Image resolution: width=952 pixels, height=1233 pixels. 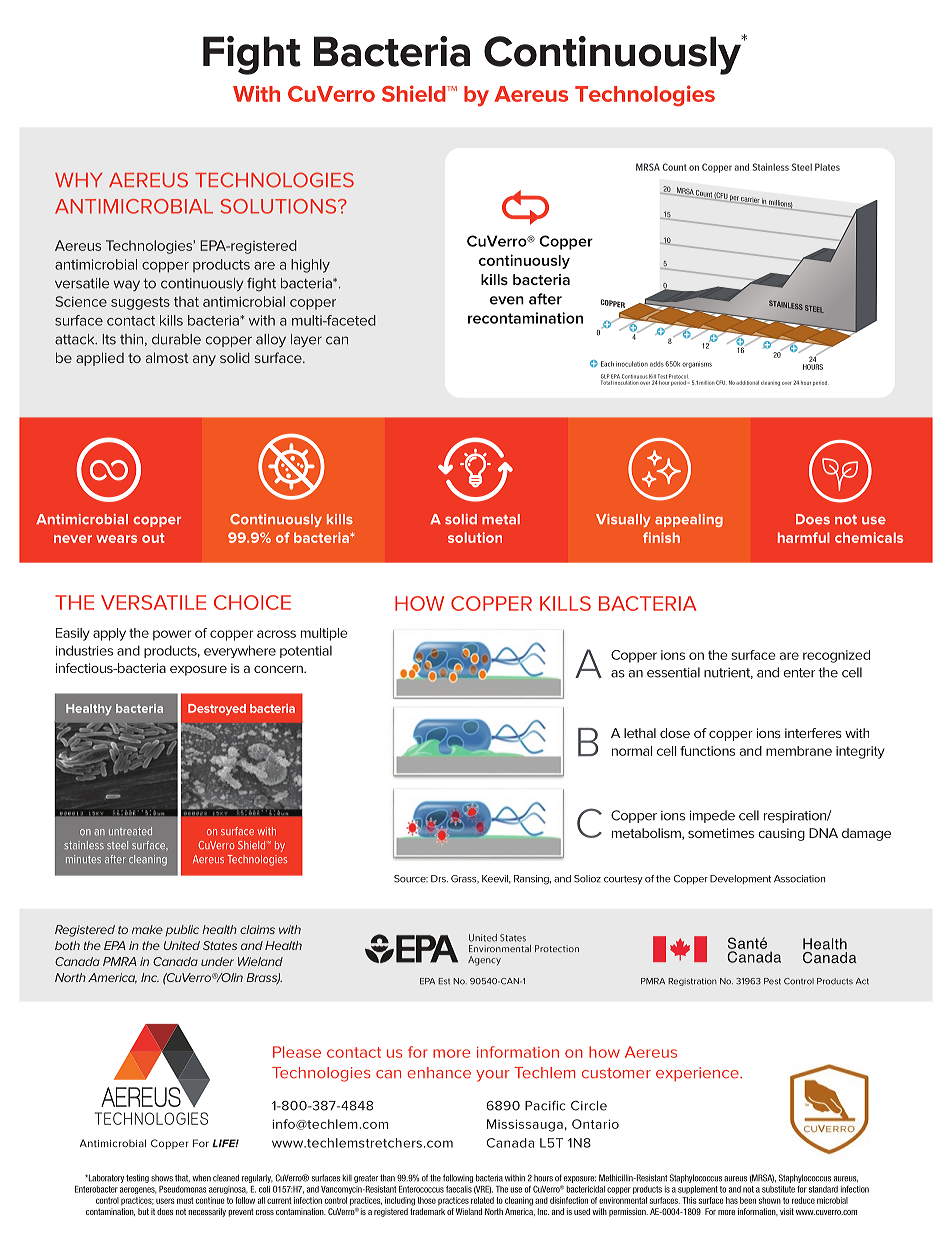 I want to click on Destroyed, so click(x=217, y=709).
